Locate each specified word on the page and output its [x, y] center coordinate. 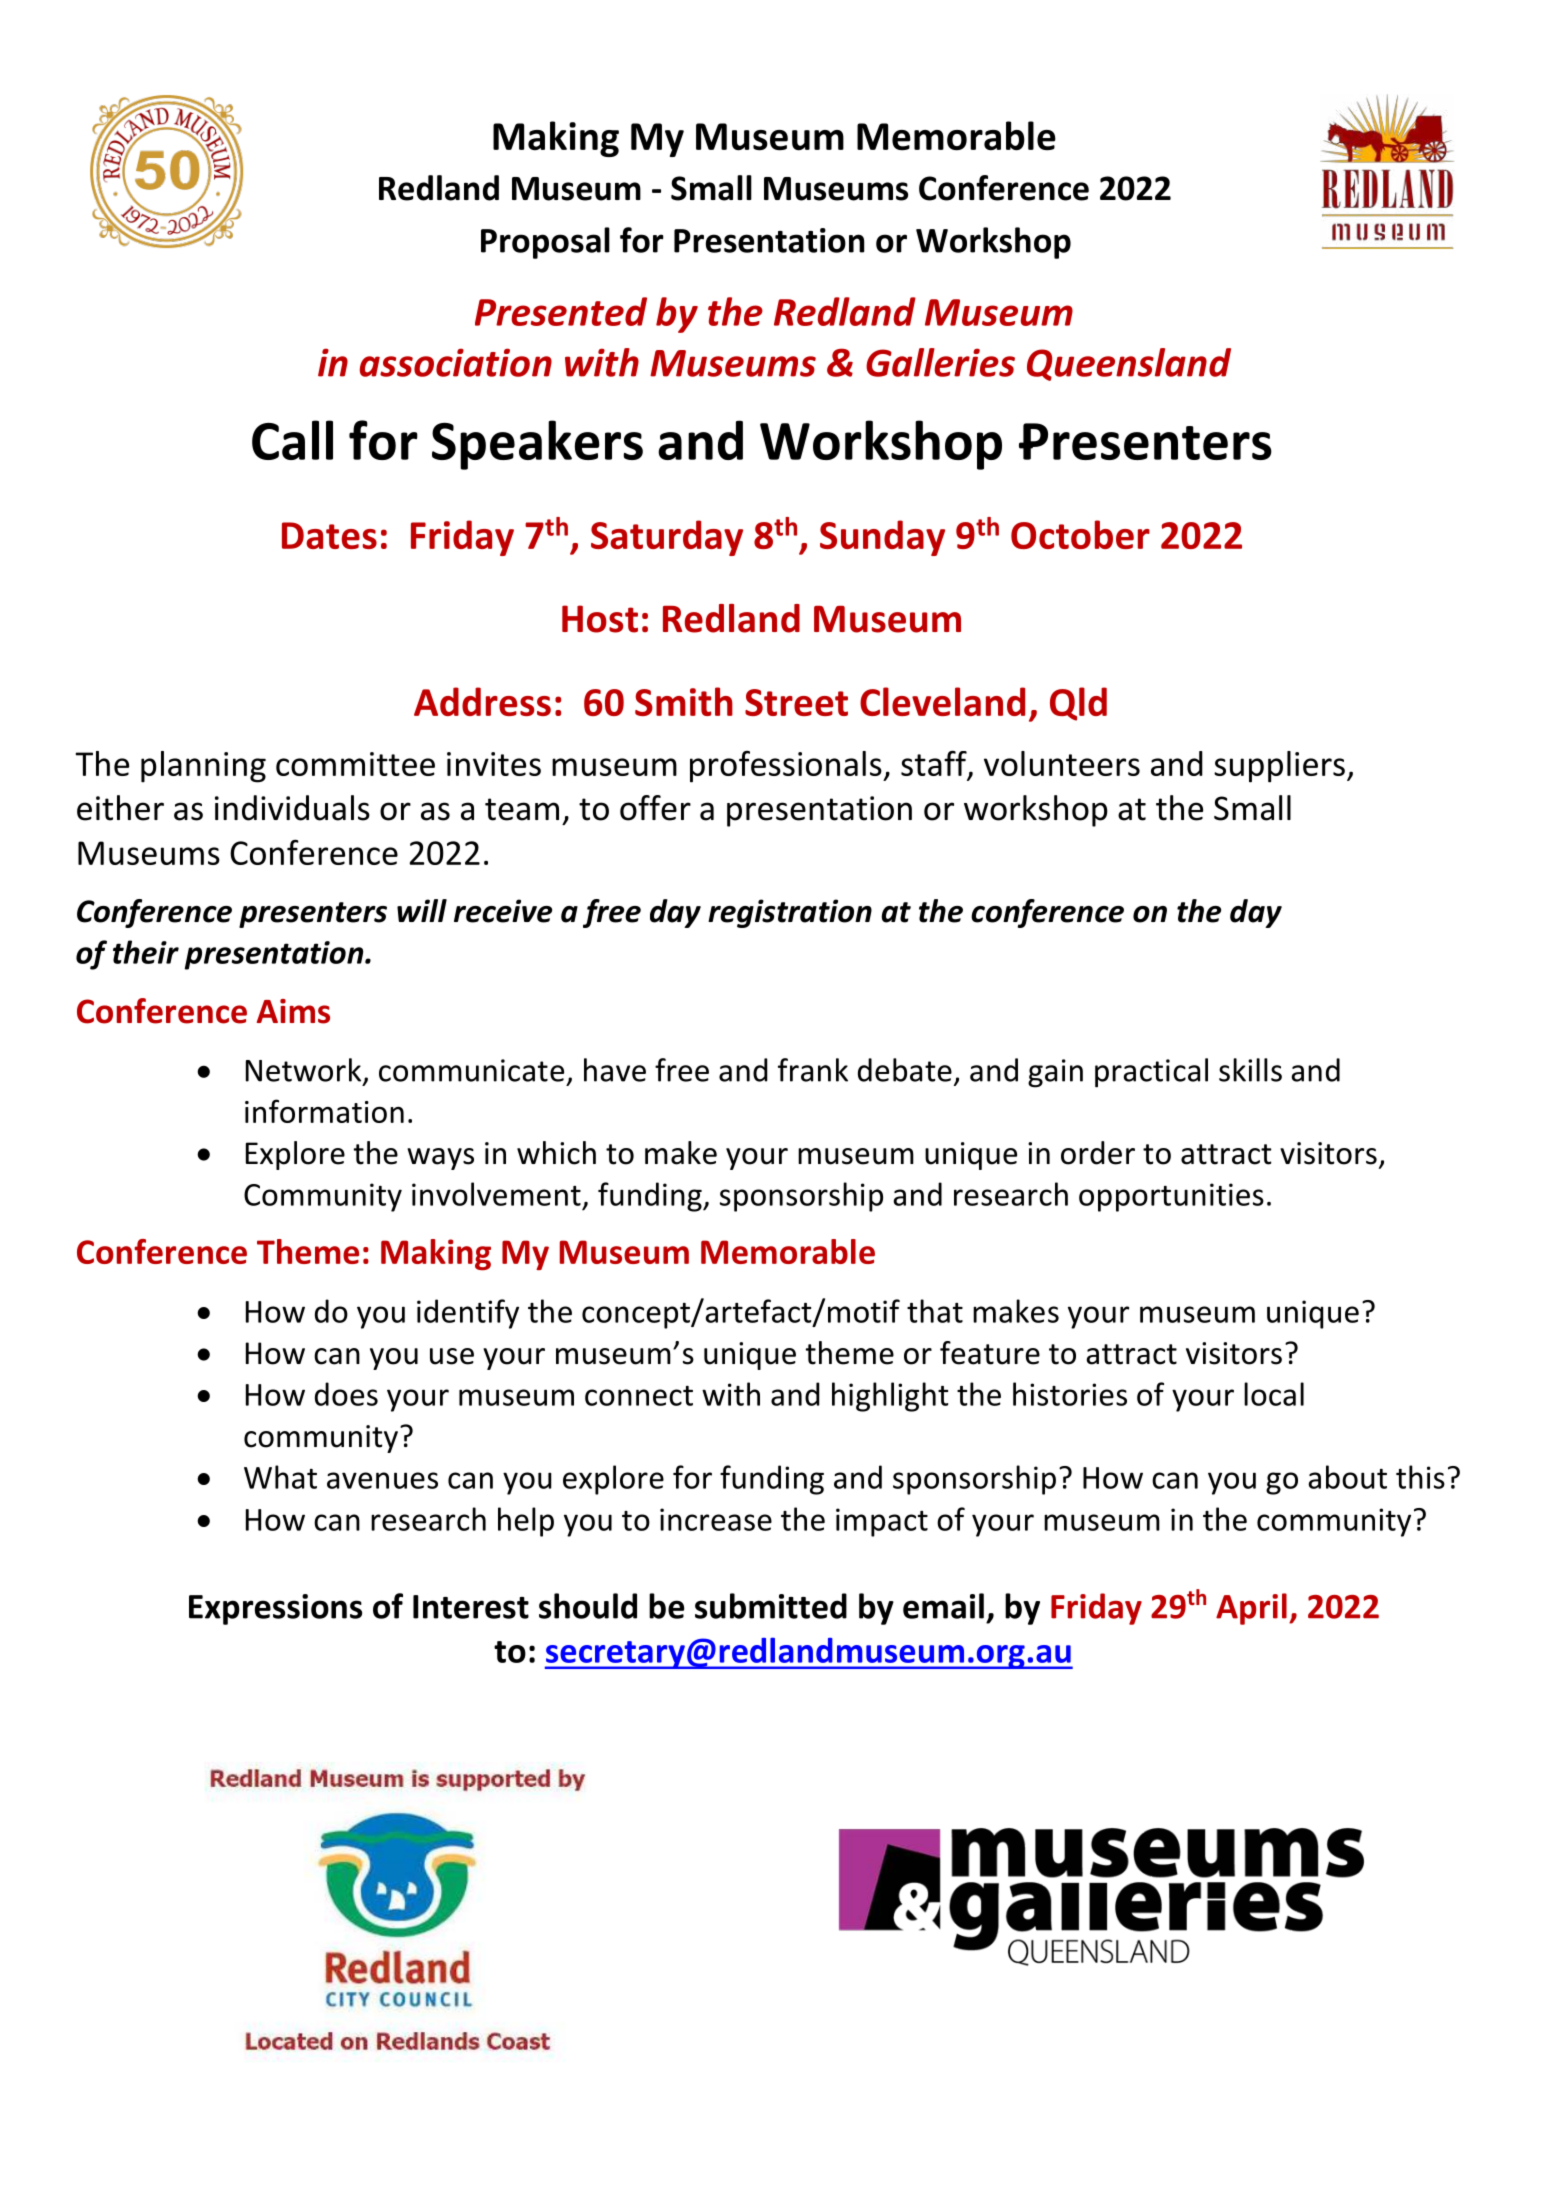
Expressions [275, 1609]
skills [1250, 1070]
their [146, 952]
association [456, 362]
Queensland [1129, 364]
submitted [771, 1606]
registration [790, 913]
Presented [561, 311]
